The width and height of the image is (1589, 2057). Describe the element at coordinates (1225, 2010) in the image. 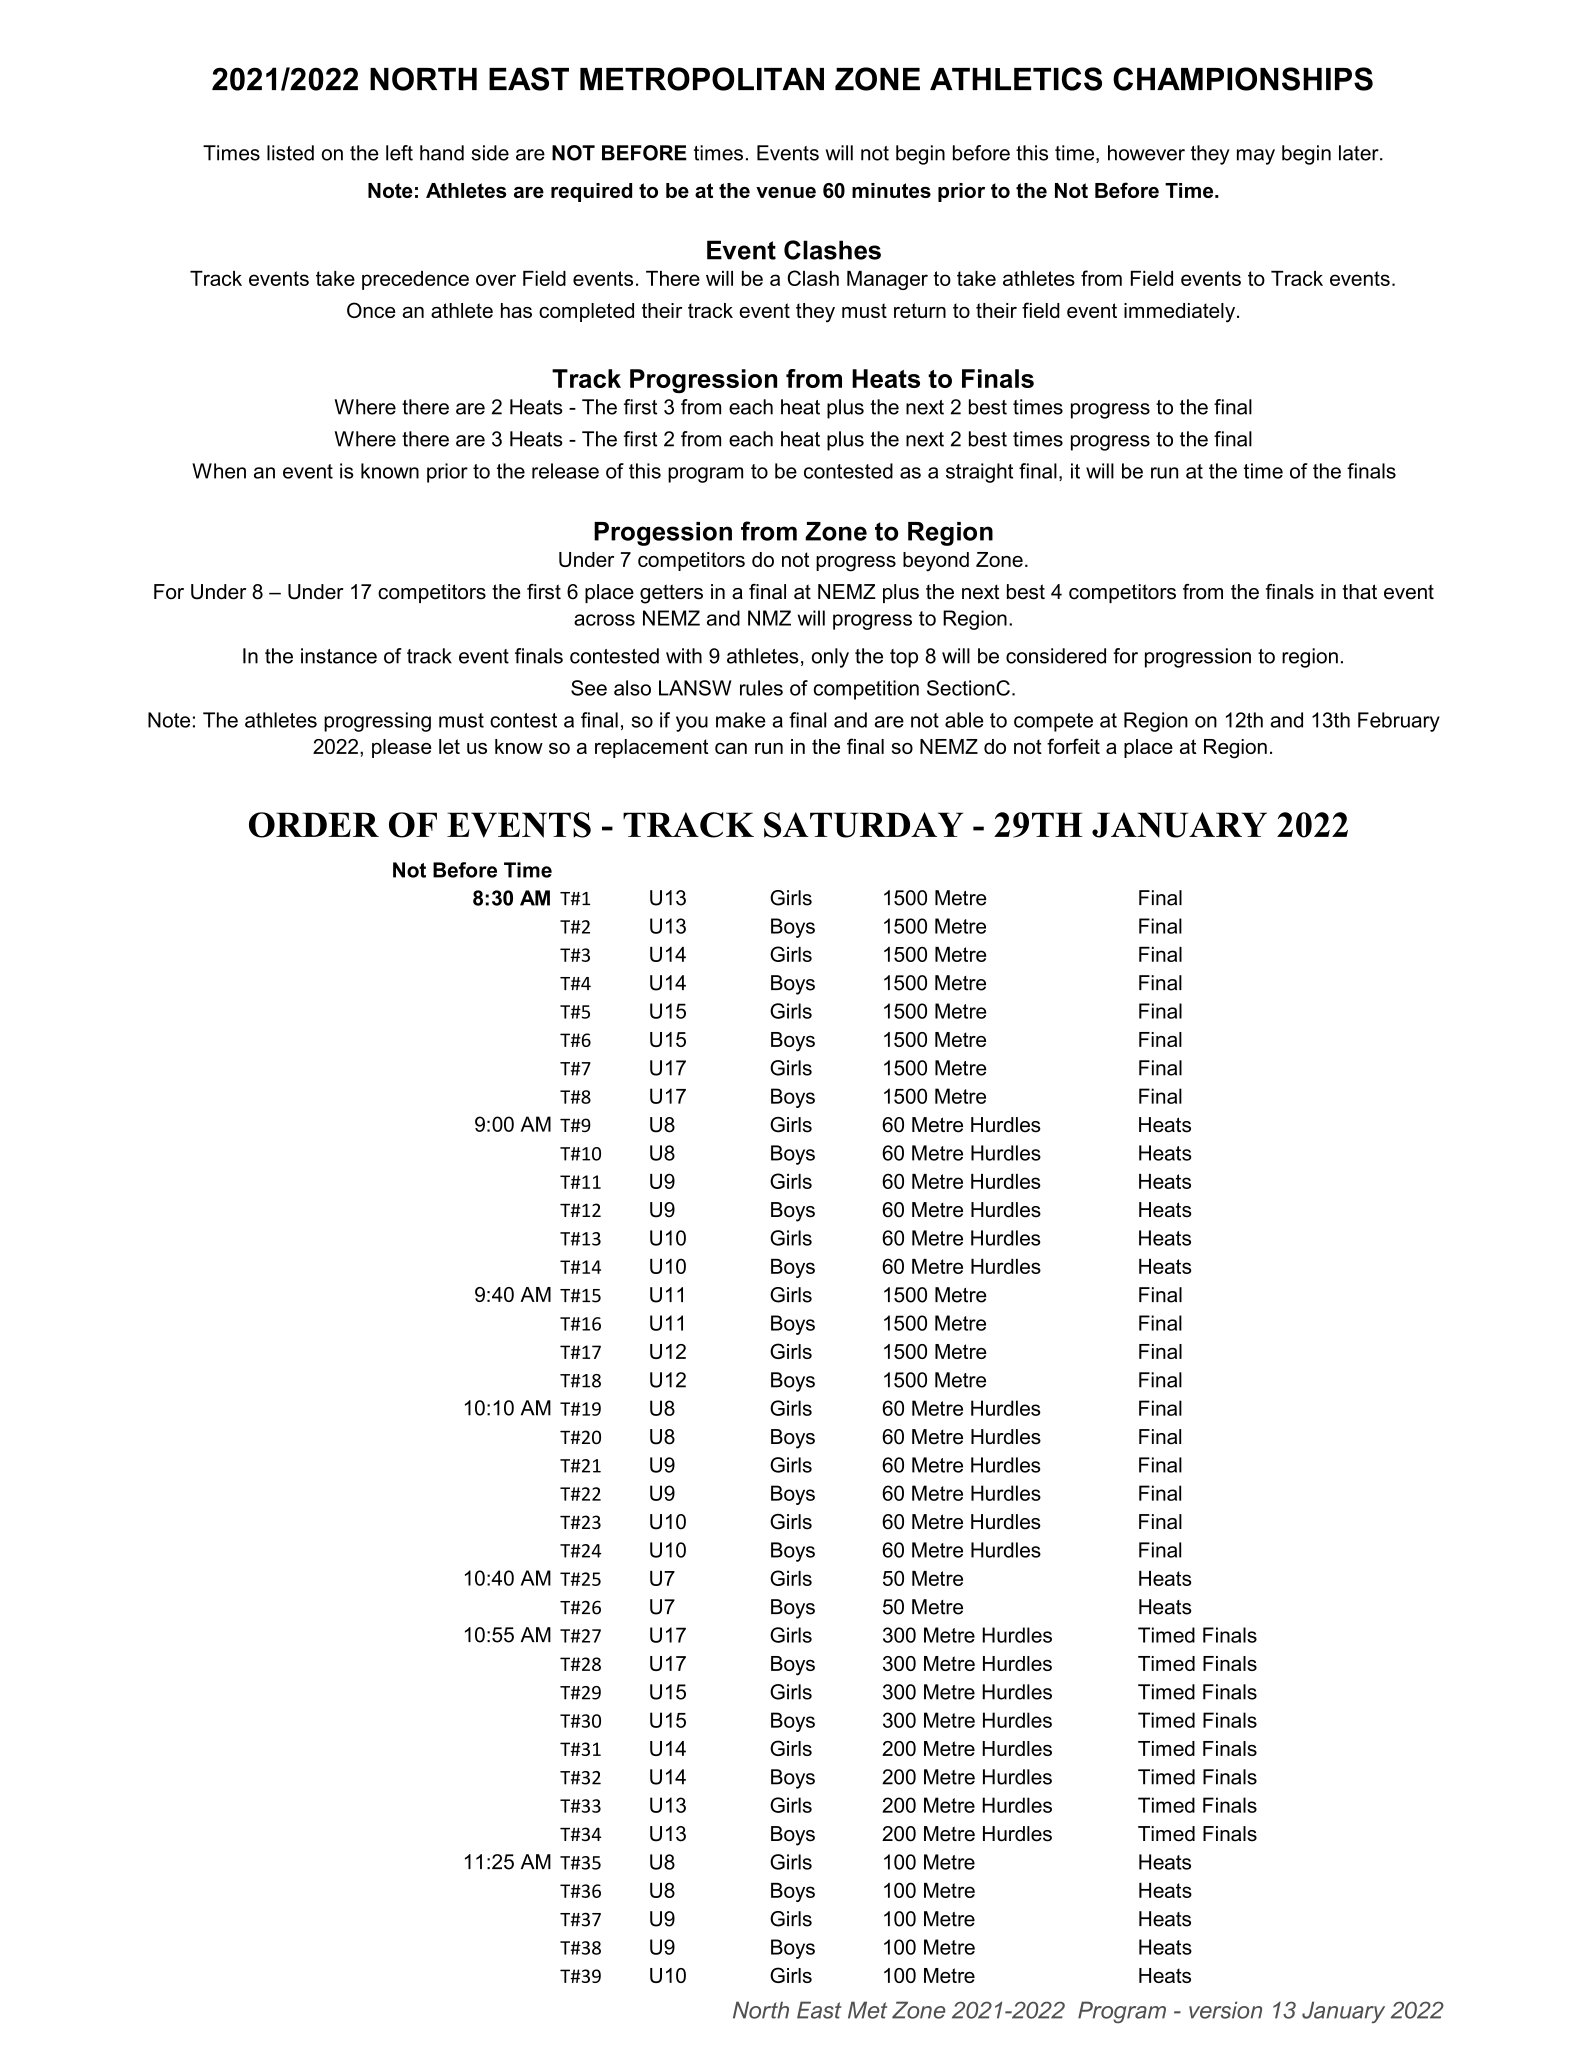

I see `version` at that location.
